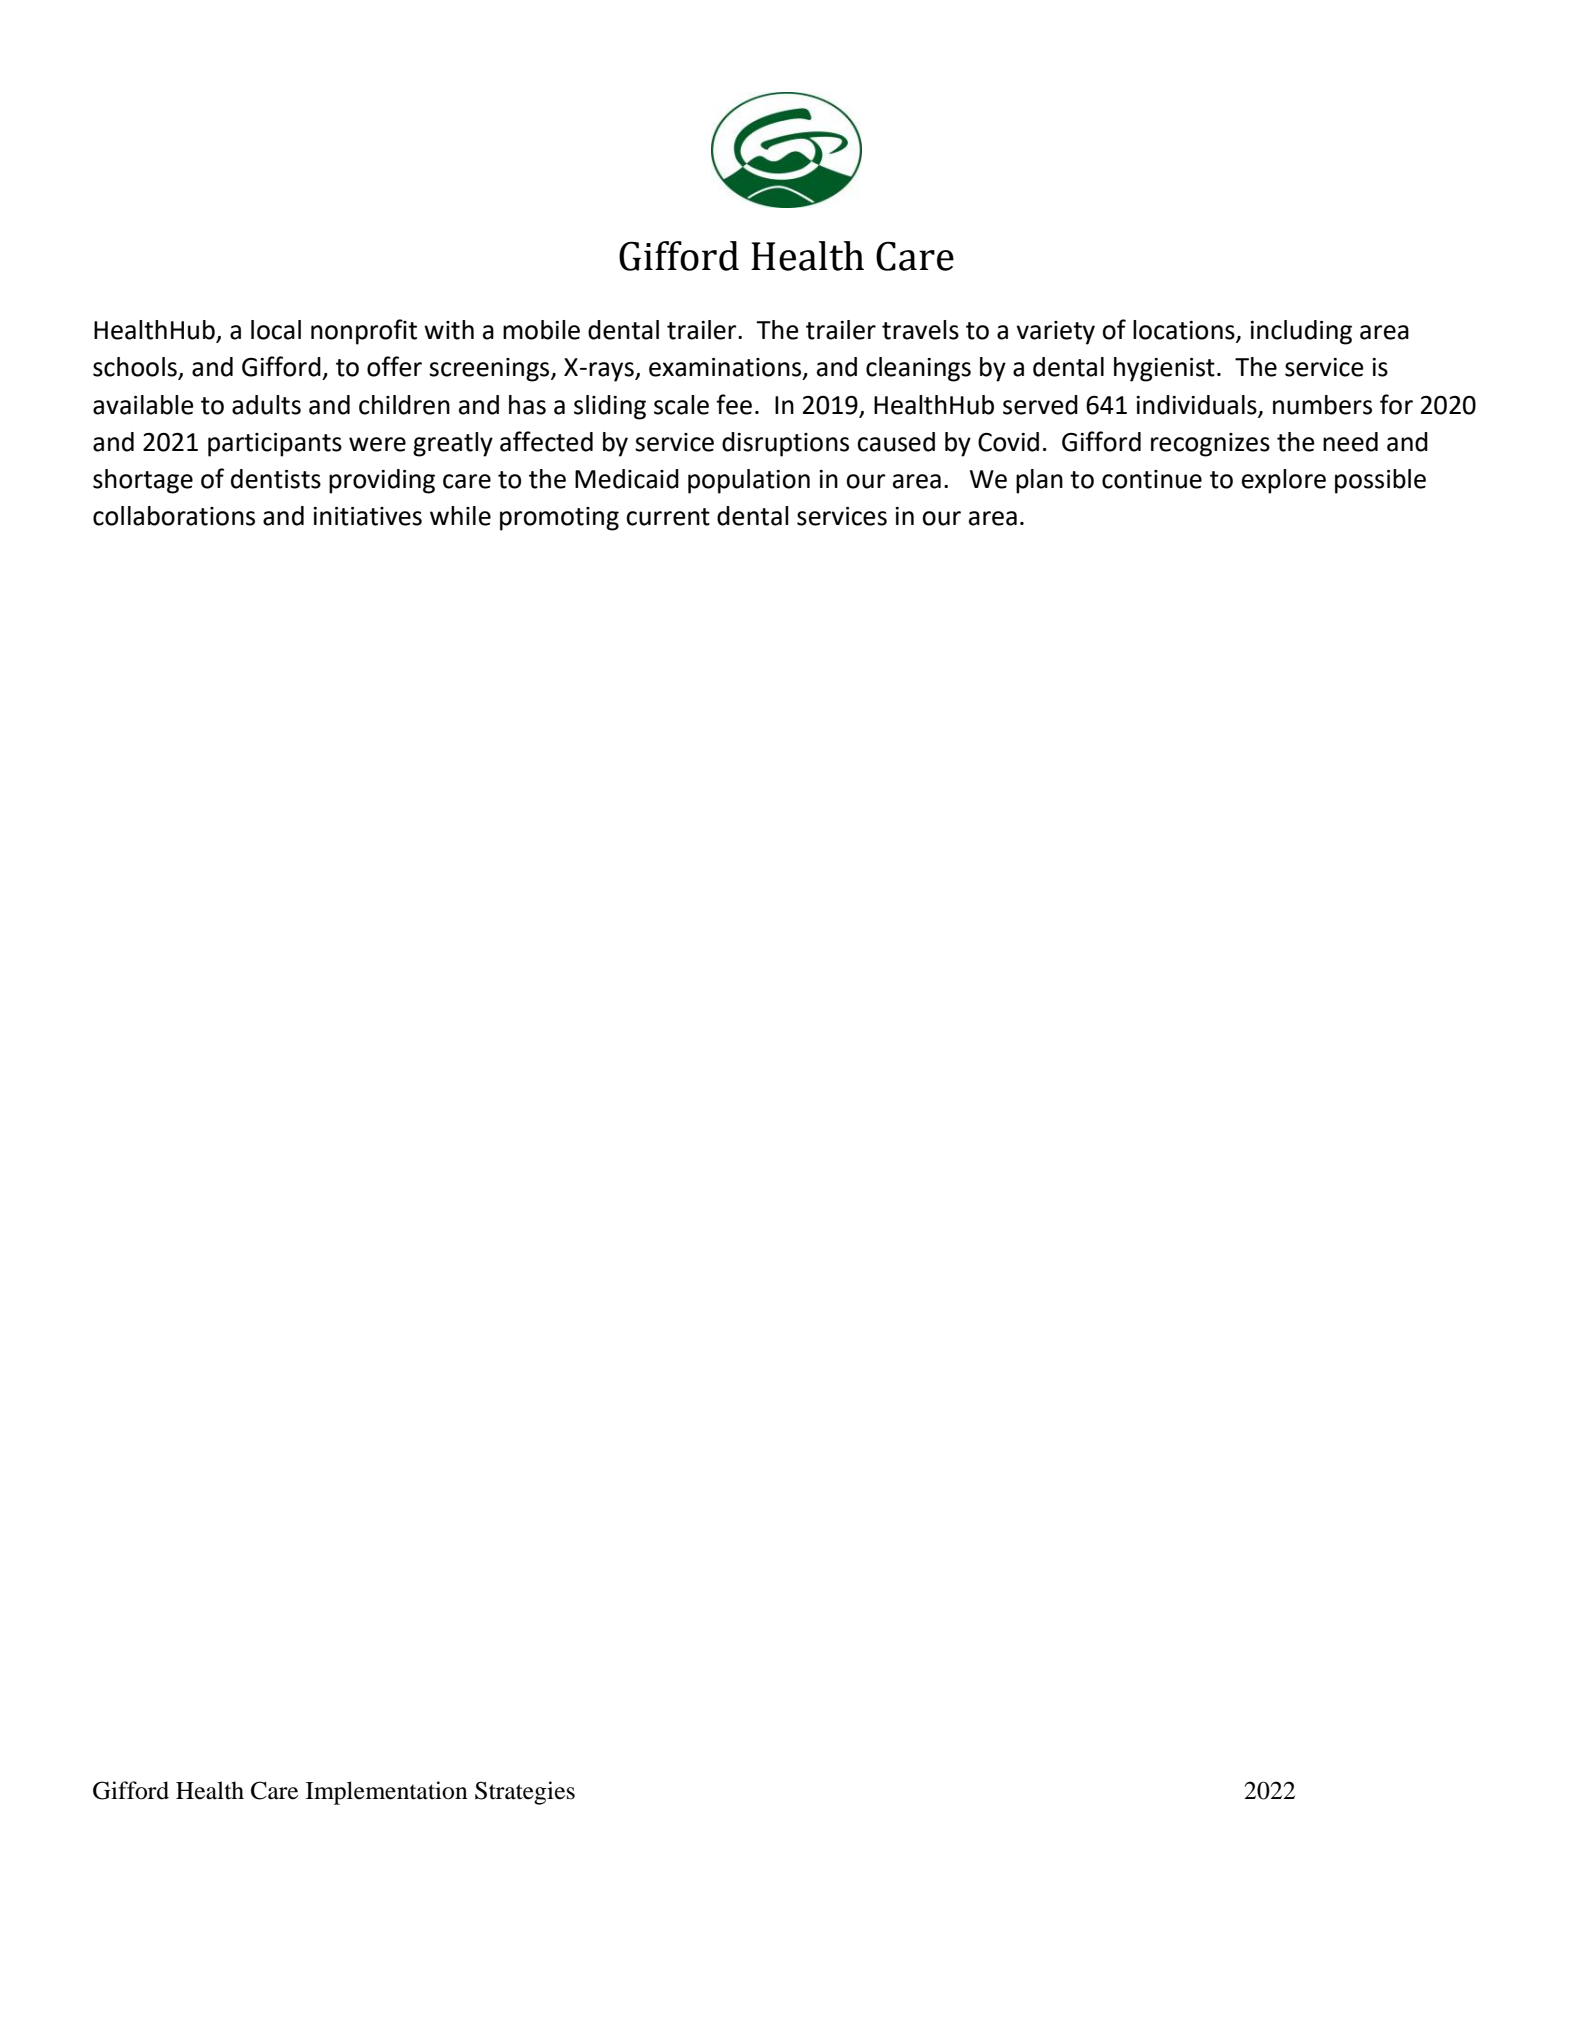  Describe the element at coordinates (726, 368) in the screenshot. I see `examinations` at that location.
